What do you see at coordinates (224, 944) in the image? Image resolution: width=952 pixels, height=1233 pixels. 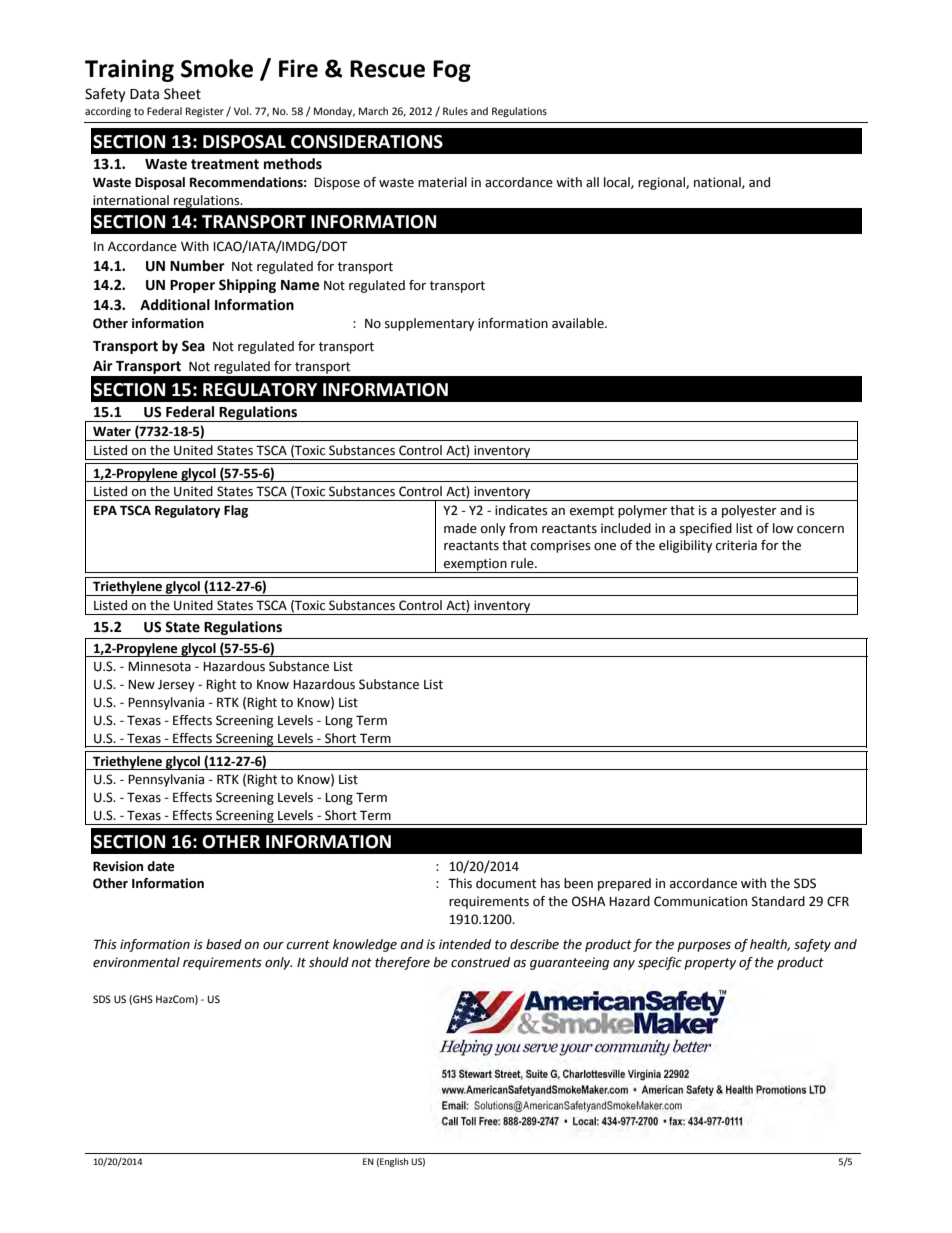 I see `based` at bounding box center [224, 944].
